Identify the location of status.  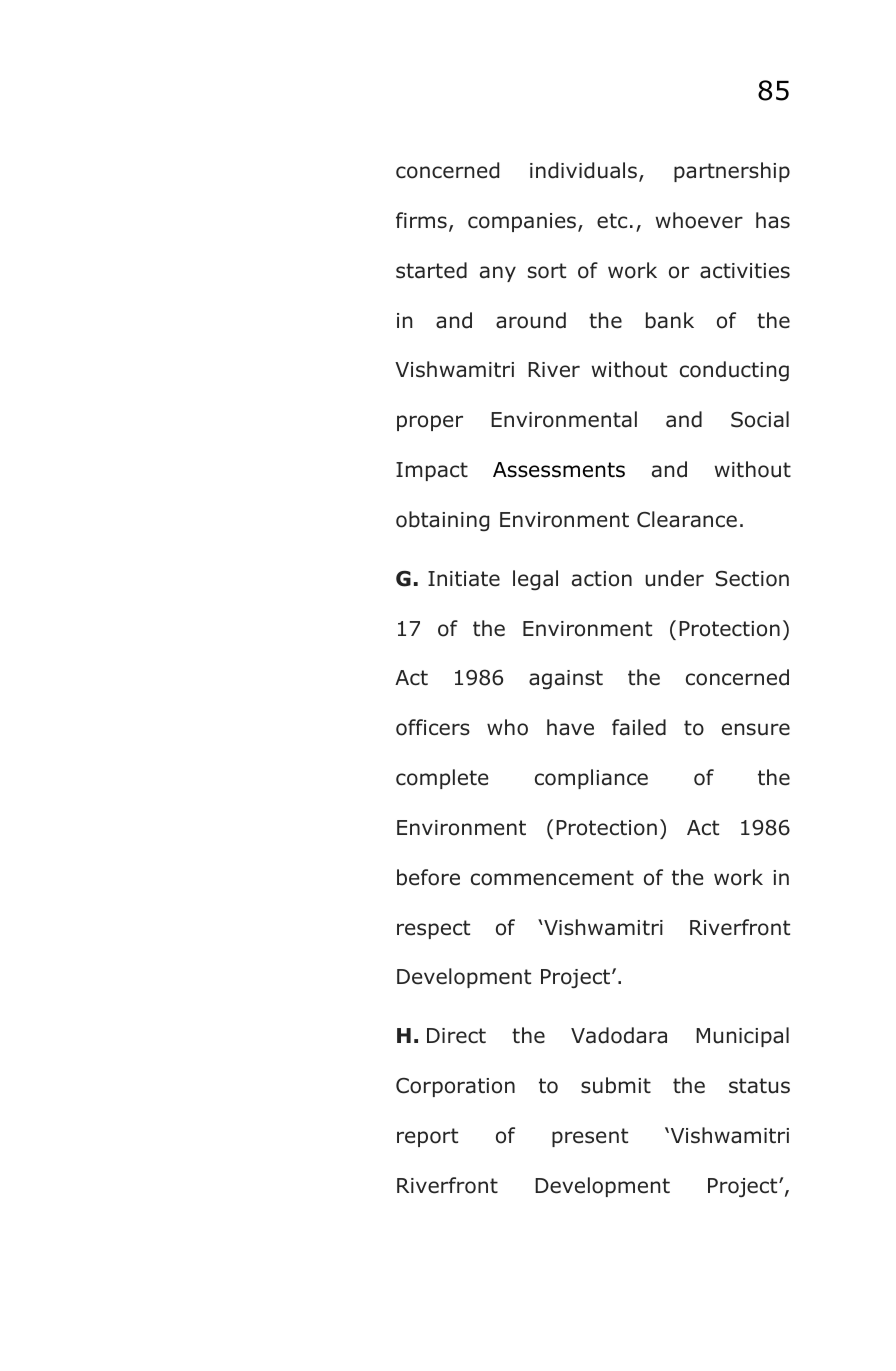
(759, 1086).
